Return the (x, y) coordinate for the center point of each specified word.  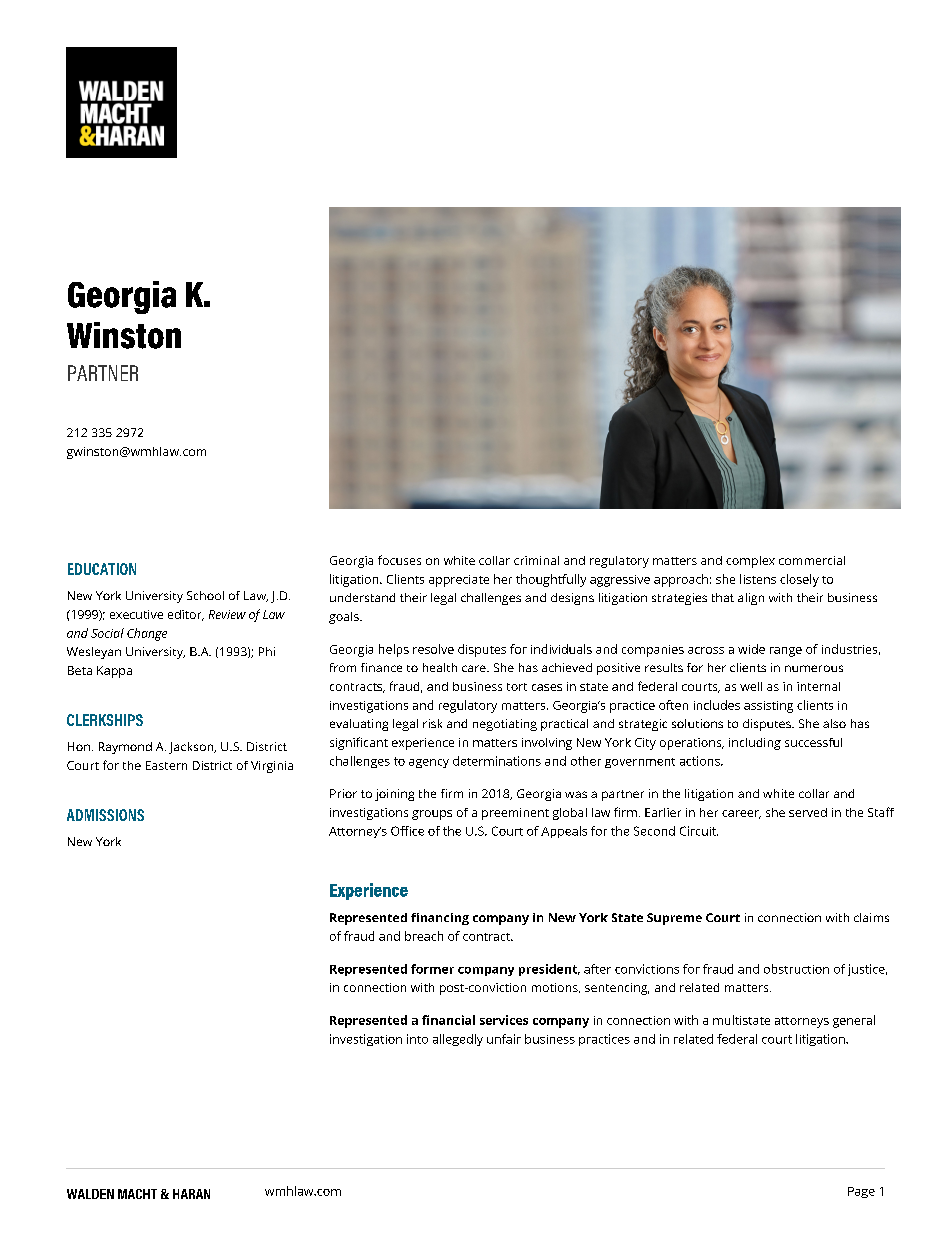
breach (424, 936)
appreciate (459, 581)
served (808, 812)
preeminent (515, 814)
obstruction (796, 969)
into (417, 1039)
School (205, 595)
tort (517, 687)
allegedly (458, 1040)
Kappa (114, 672)
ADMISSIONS (105, 815)
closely (799, 580)
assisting (768, 707)
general (854, 1021)
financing (440, 919)
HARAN (191, 1194)
